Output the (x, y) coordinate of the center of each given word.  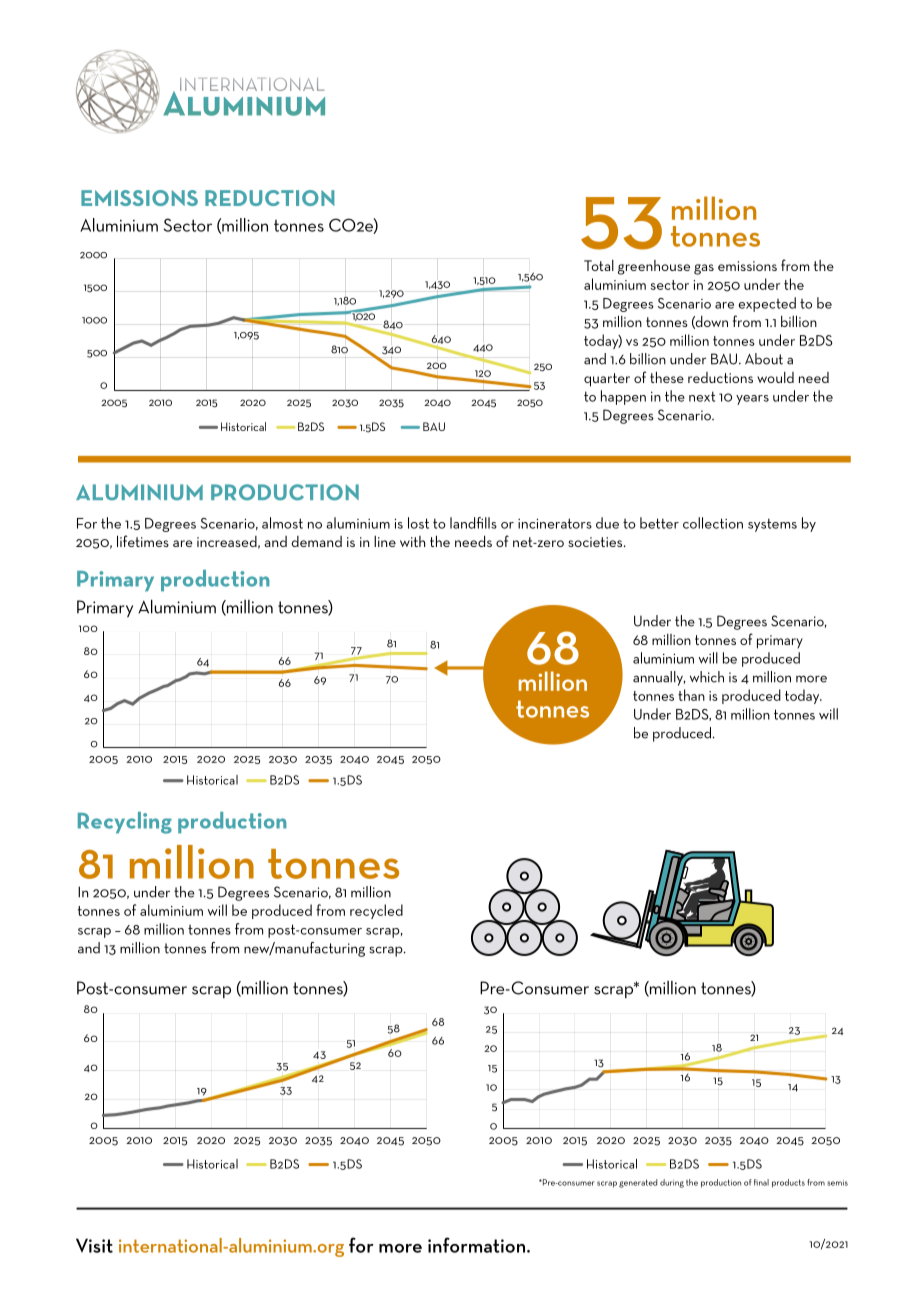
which (707, 677)
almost (282, 523)
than (691, 695)
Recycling (125, 823)
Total (599, 265)
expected (767, 304)
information (476, 1245)
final (761, 1182)
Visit (94, 1245)
